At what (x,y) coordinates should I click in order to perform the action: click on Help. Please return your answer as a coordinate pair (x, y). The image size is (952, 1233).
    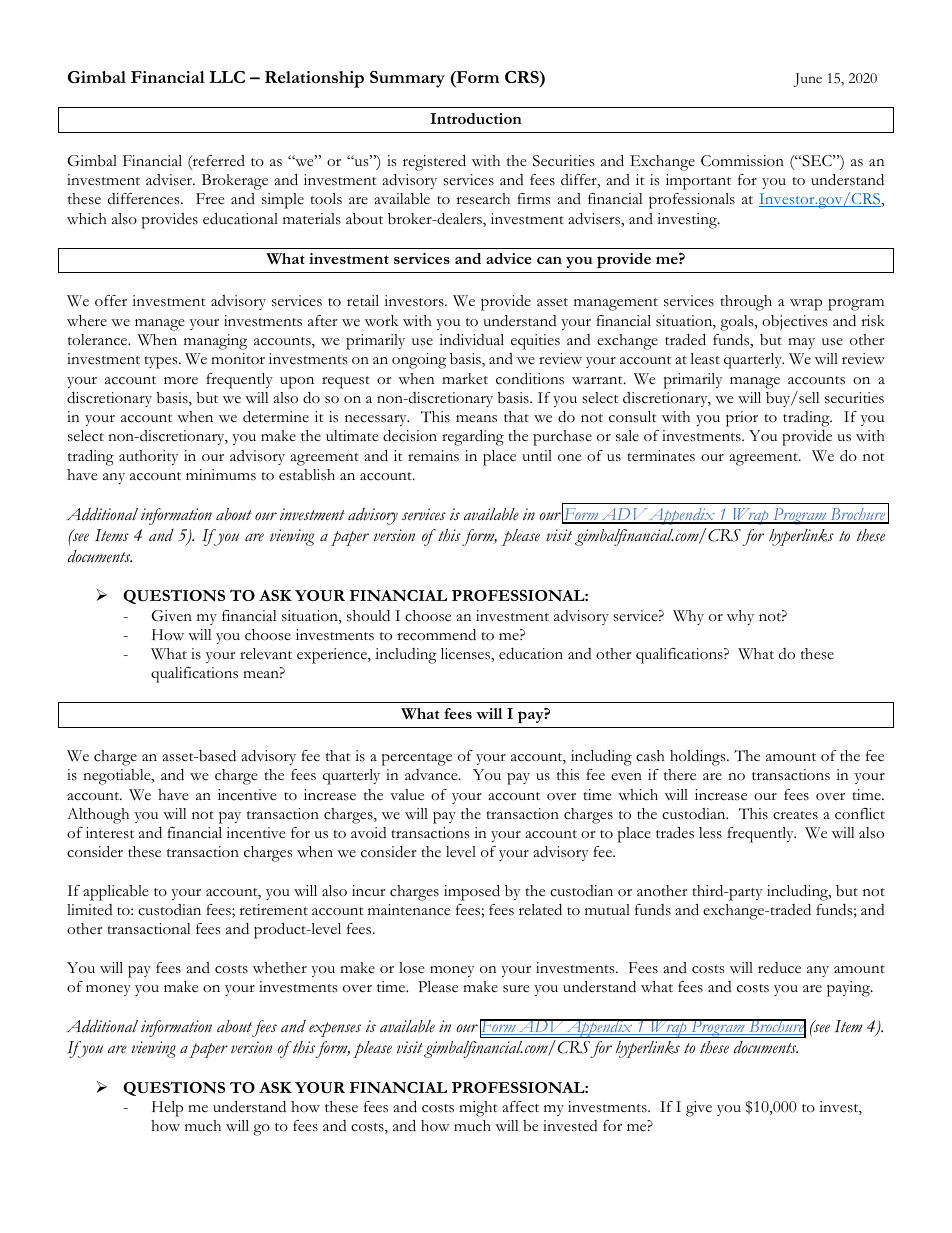
    Looking at the image, I should click on (167, 1109).
